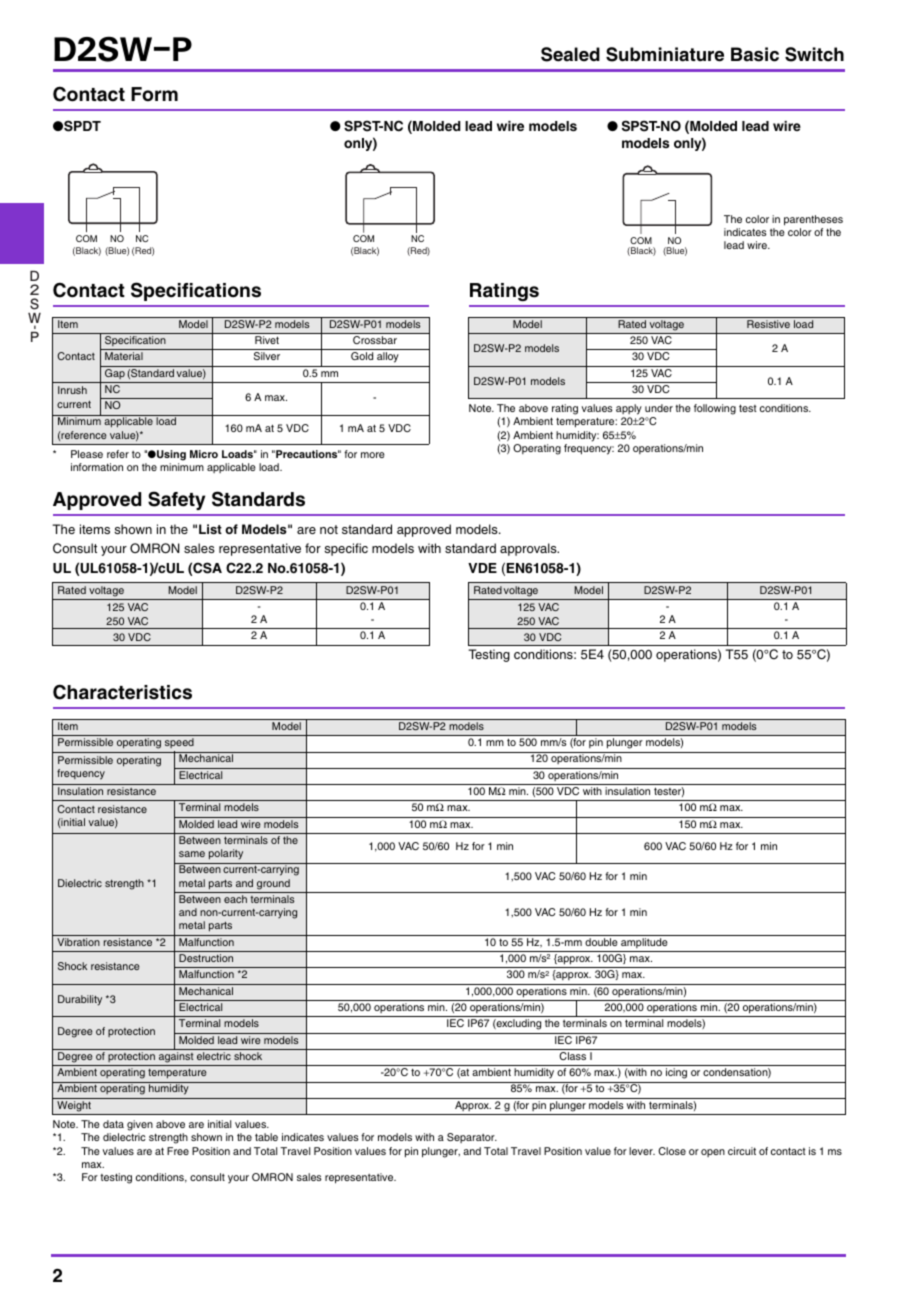 Image resolution: width=924 pixels, height=1308 pixels. I want to click on same, so click(192, 854).
